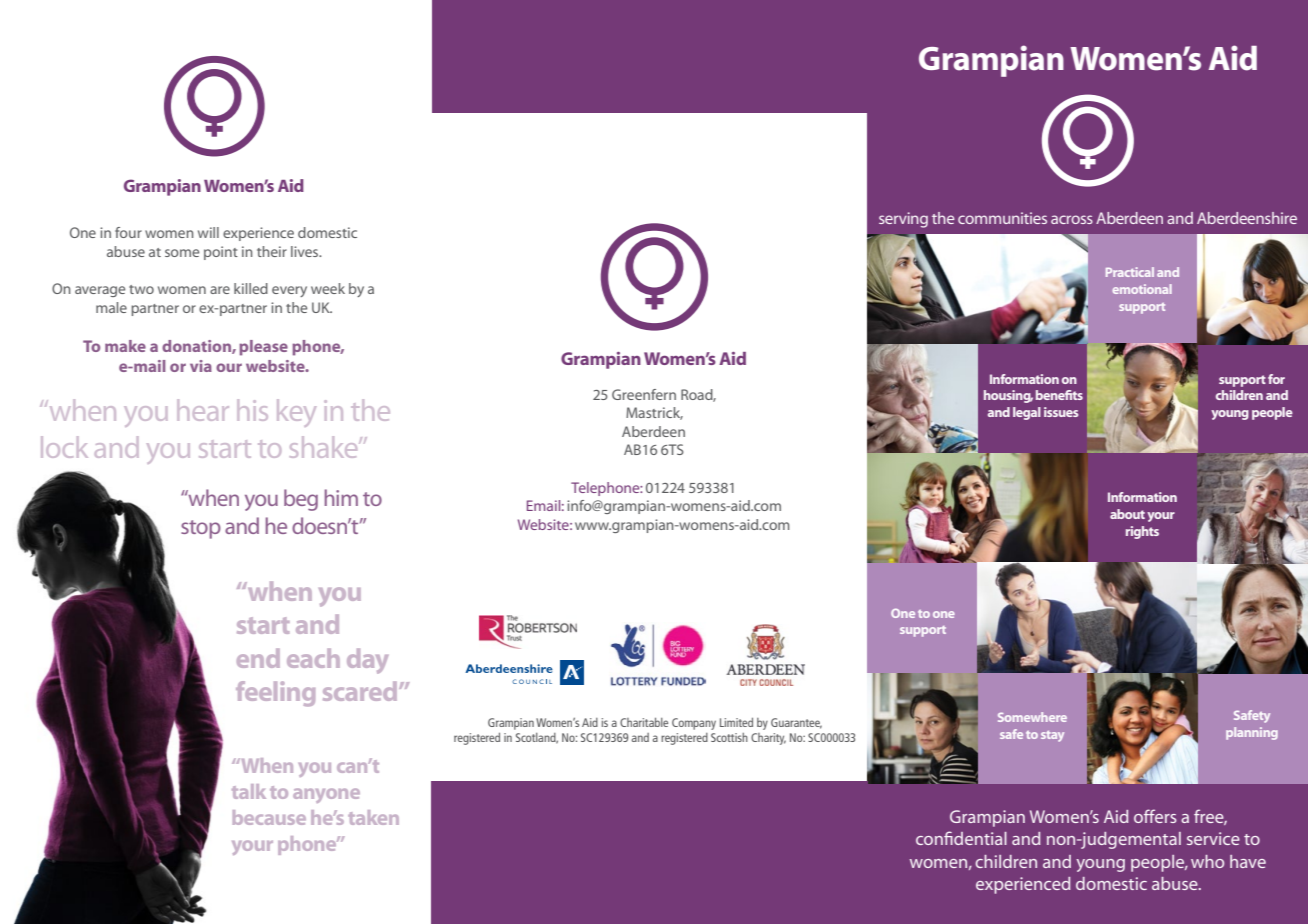 The width and height of the page is (1308, 924). I want to click on him, so click(341, 497).
